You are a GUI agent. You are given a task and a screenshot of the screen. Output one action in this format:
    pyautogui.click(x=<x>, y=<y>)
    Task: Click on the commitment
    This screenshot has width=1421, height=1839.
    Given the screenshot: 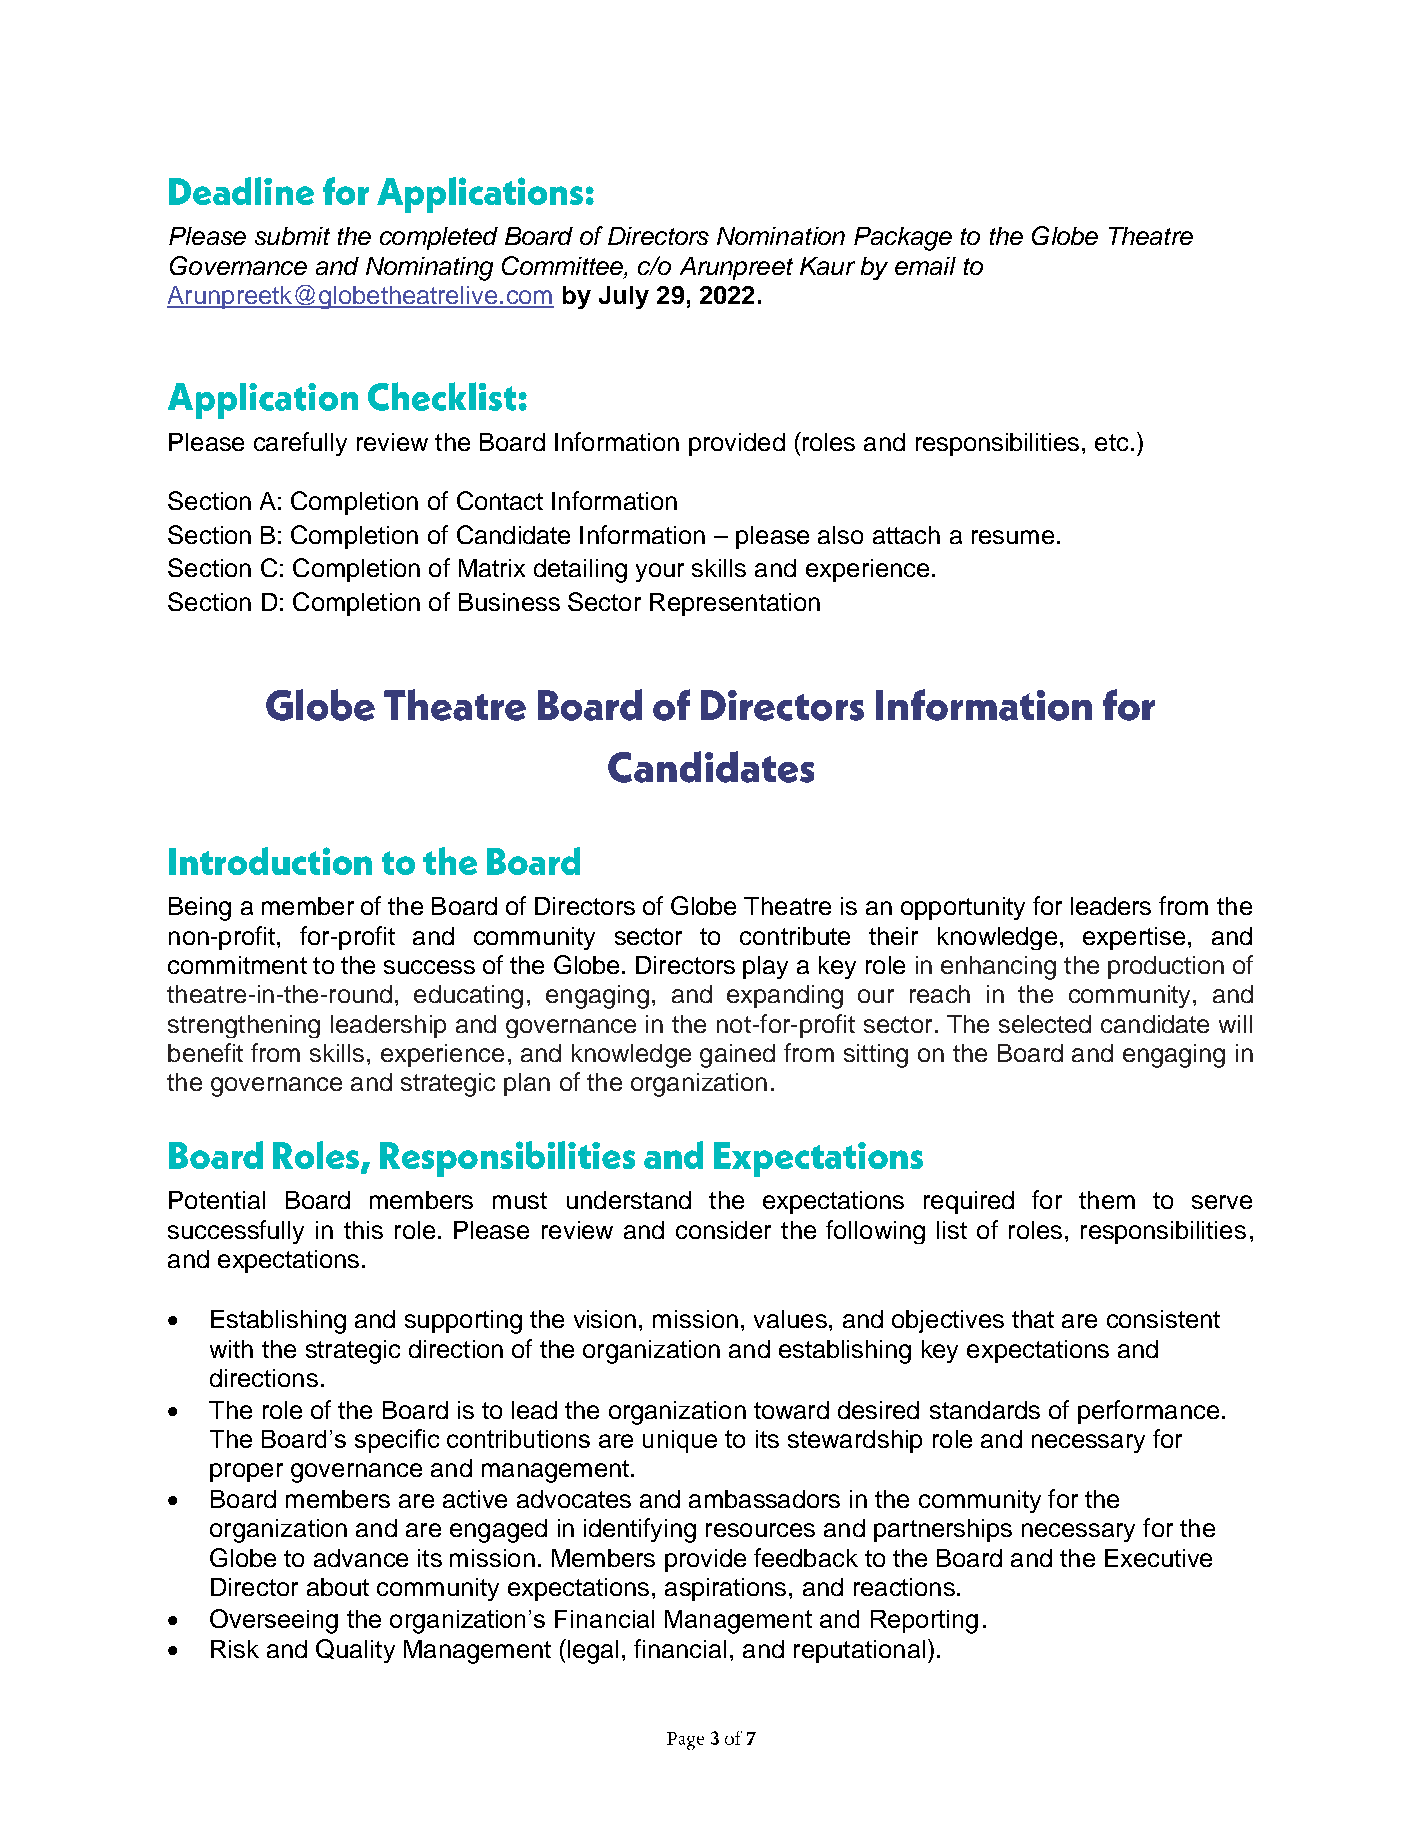 What is the action you would take?
    pyautogui.click(x=237, y=965)
